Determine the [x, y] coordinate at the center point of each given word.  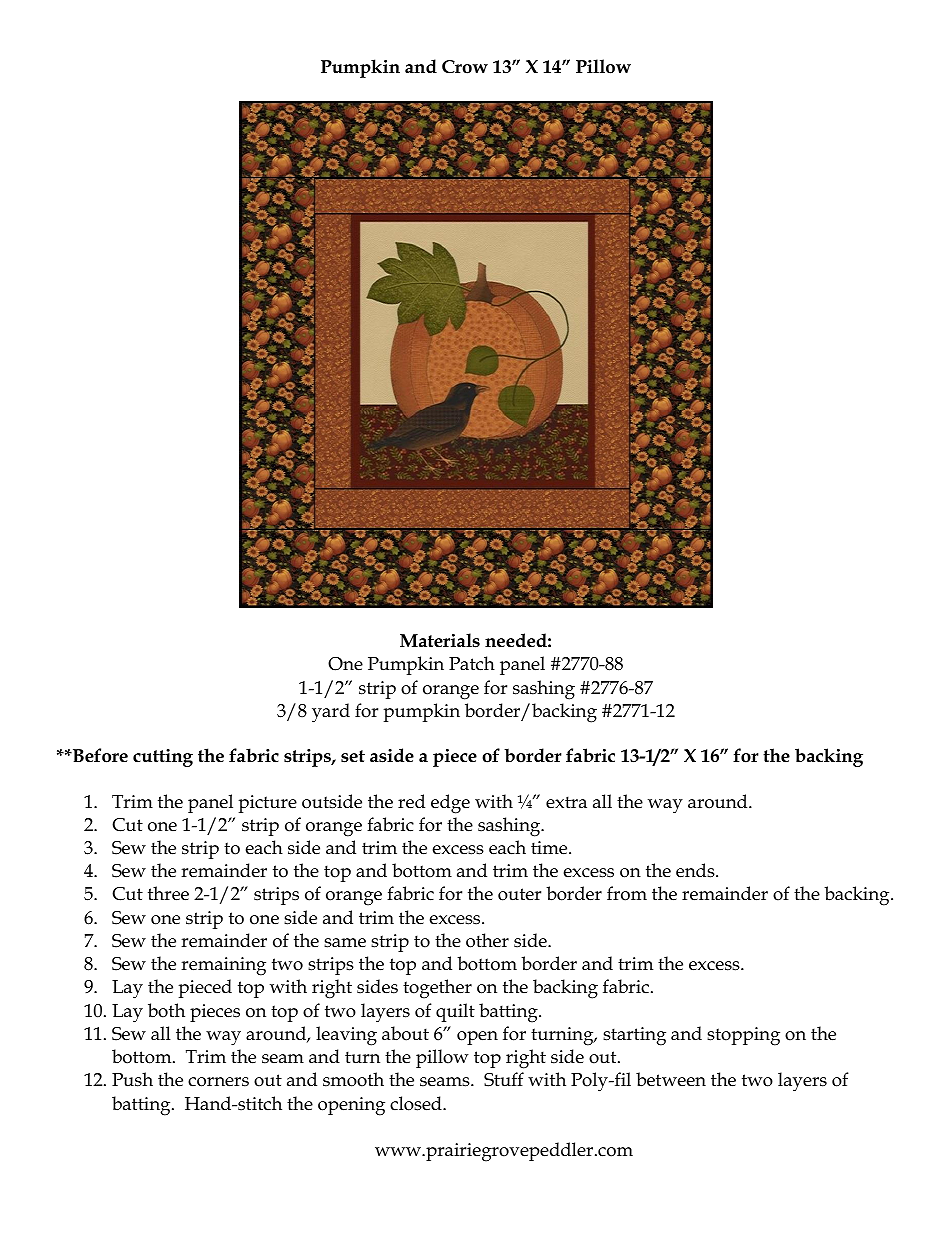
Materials [440, 640]
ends [696, 870]
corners [218, 1082]
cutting [163, 758]
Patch [472, 663]
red [411, 801]
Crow [465, 67]
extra [566, 802]
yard [331, 713]
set [353, 756]
